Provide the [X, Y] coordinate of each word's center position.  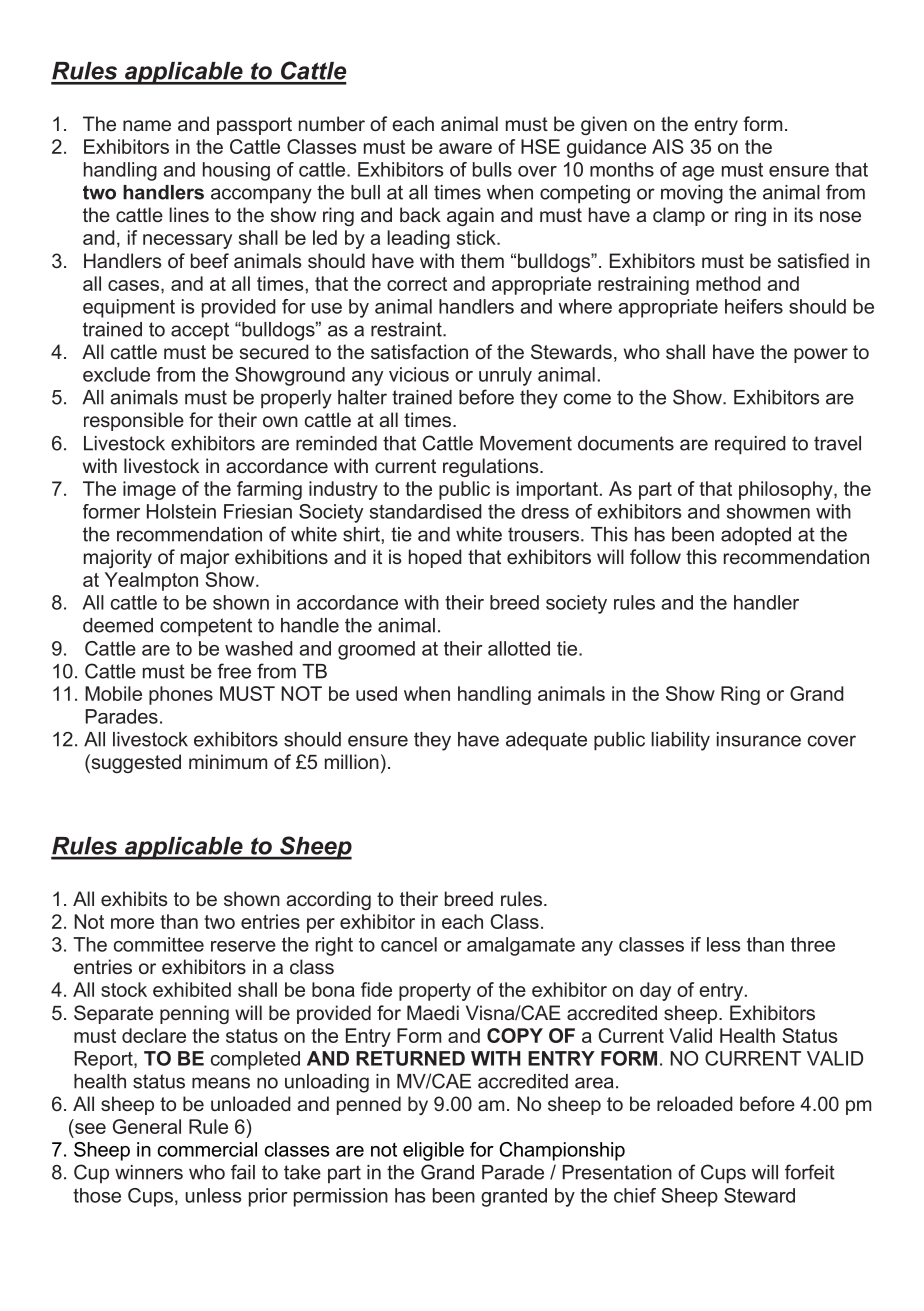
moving [692, 194]
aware [465, 148]
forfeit [810, 1172]
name [147, 125]
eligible [433, 1151]
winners [149, 1172]
